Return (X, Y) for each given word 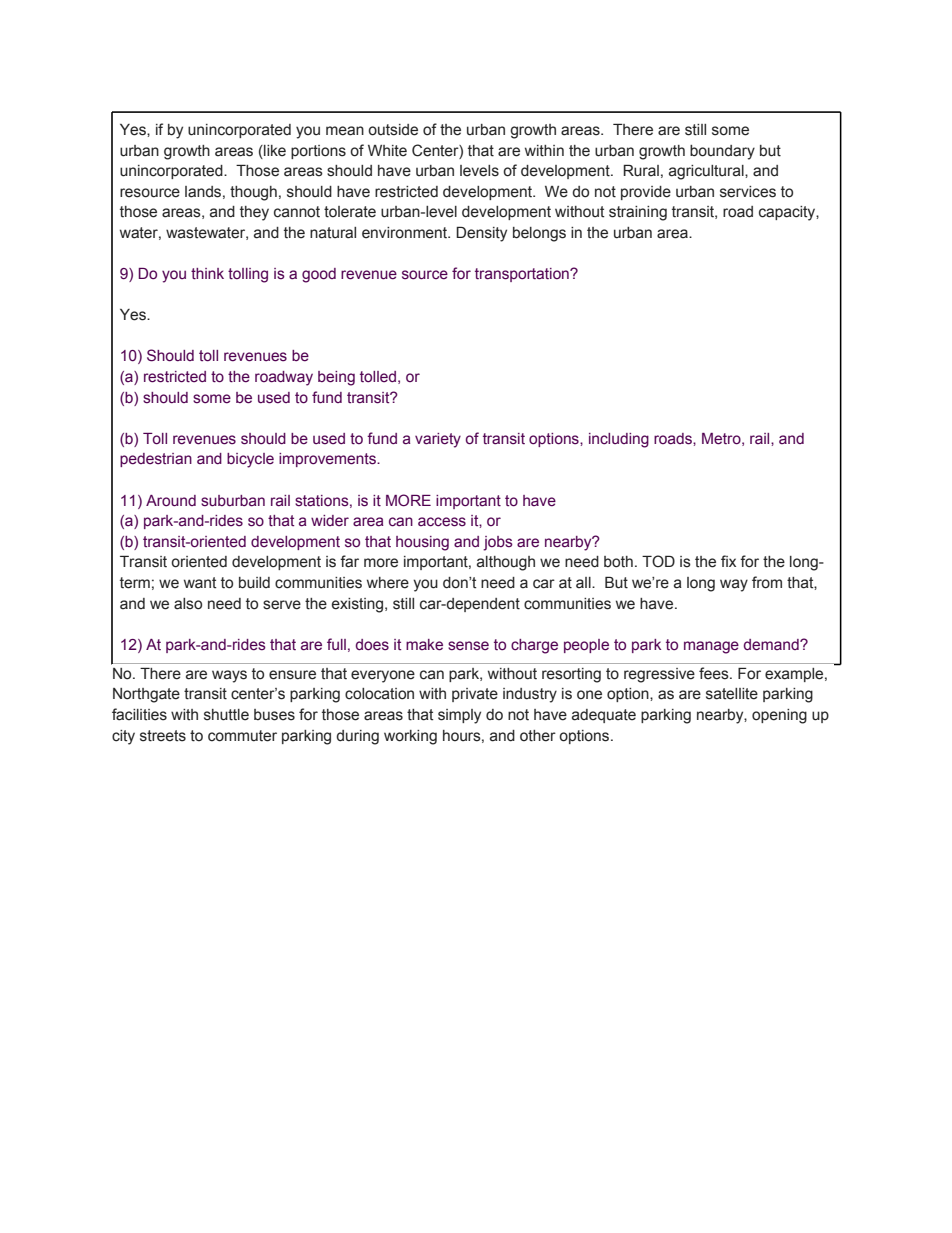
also (188, 604)
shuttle (226, 715)
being (336, 378)
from (767, 582)
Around (171, 501)
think (207, 274)
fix (728, 561)
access (442, 522)
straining (638, 213)
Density (481, 234)
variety (438, 440)
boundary (722, 152)
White (387, 151)
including (619, 440)
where (388, 583)
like (274, 151)
